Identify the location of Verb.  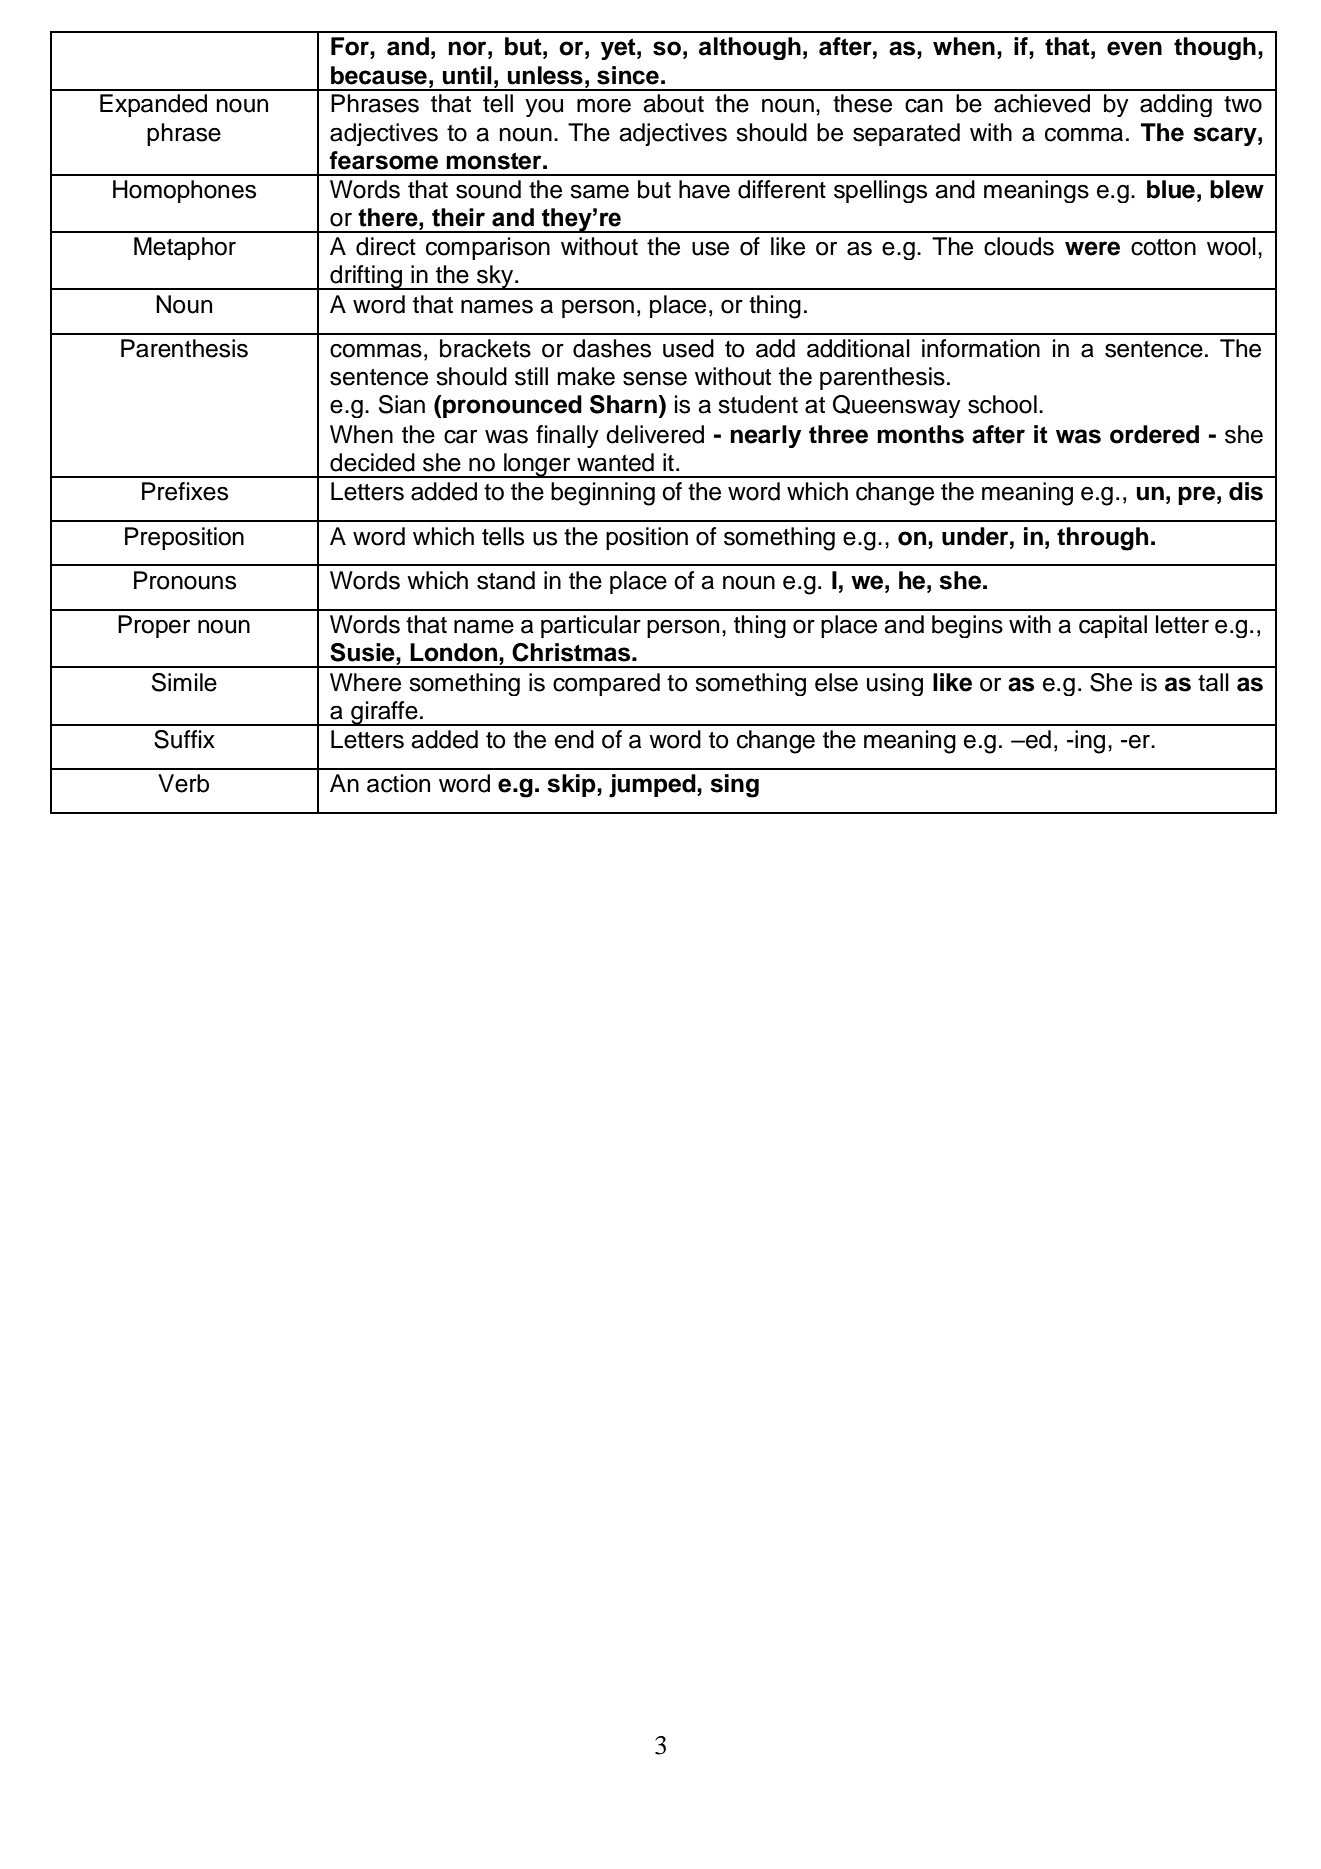
(183, 783).
